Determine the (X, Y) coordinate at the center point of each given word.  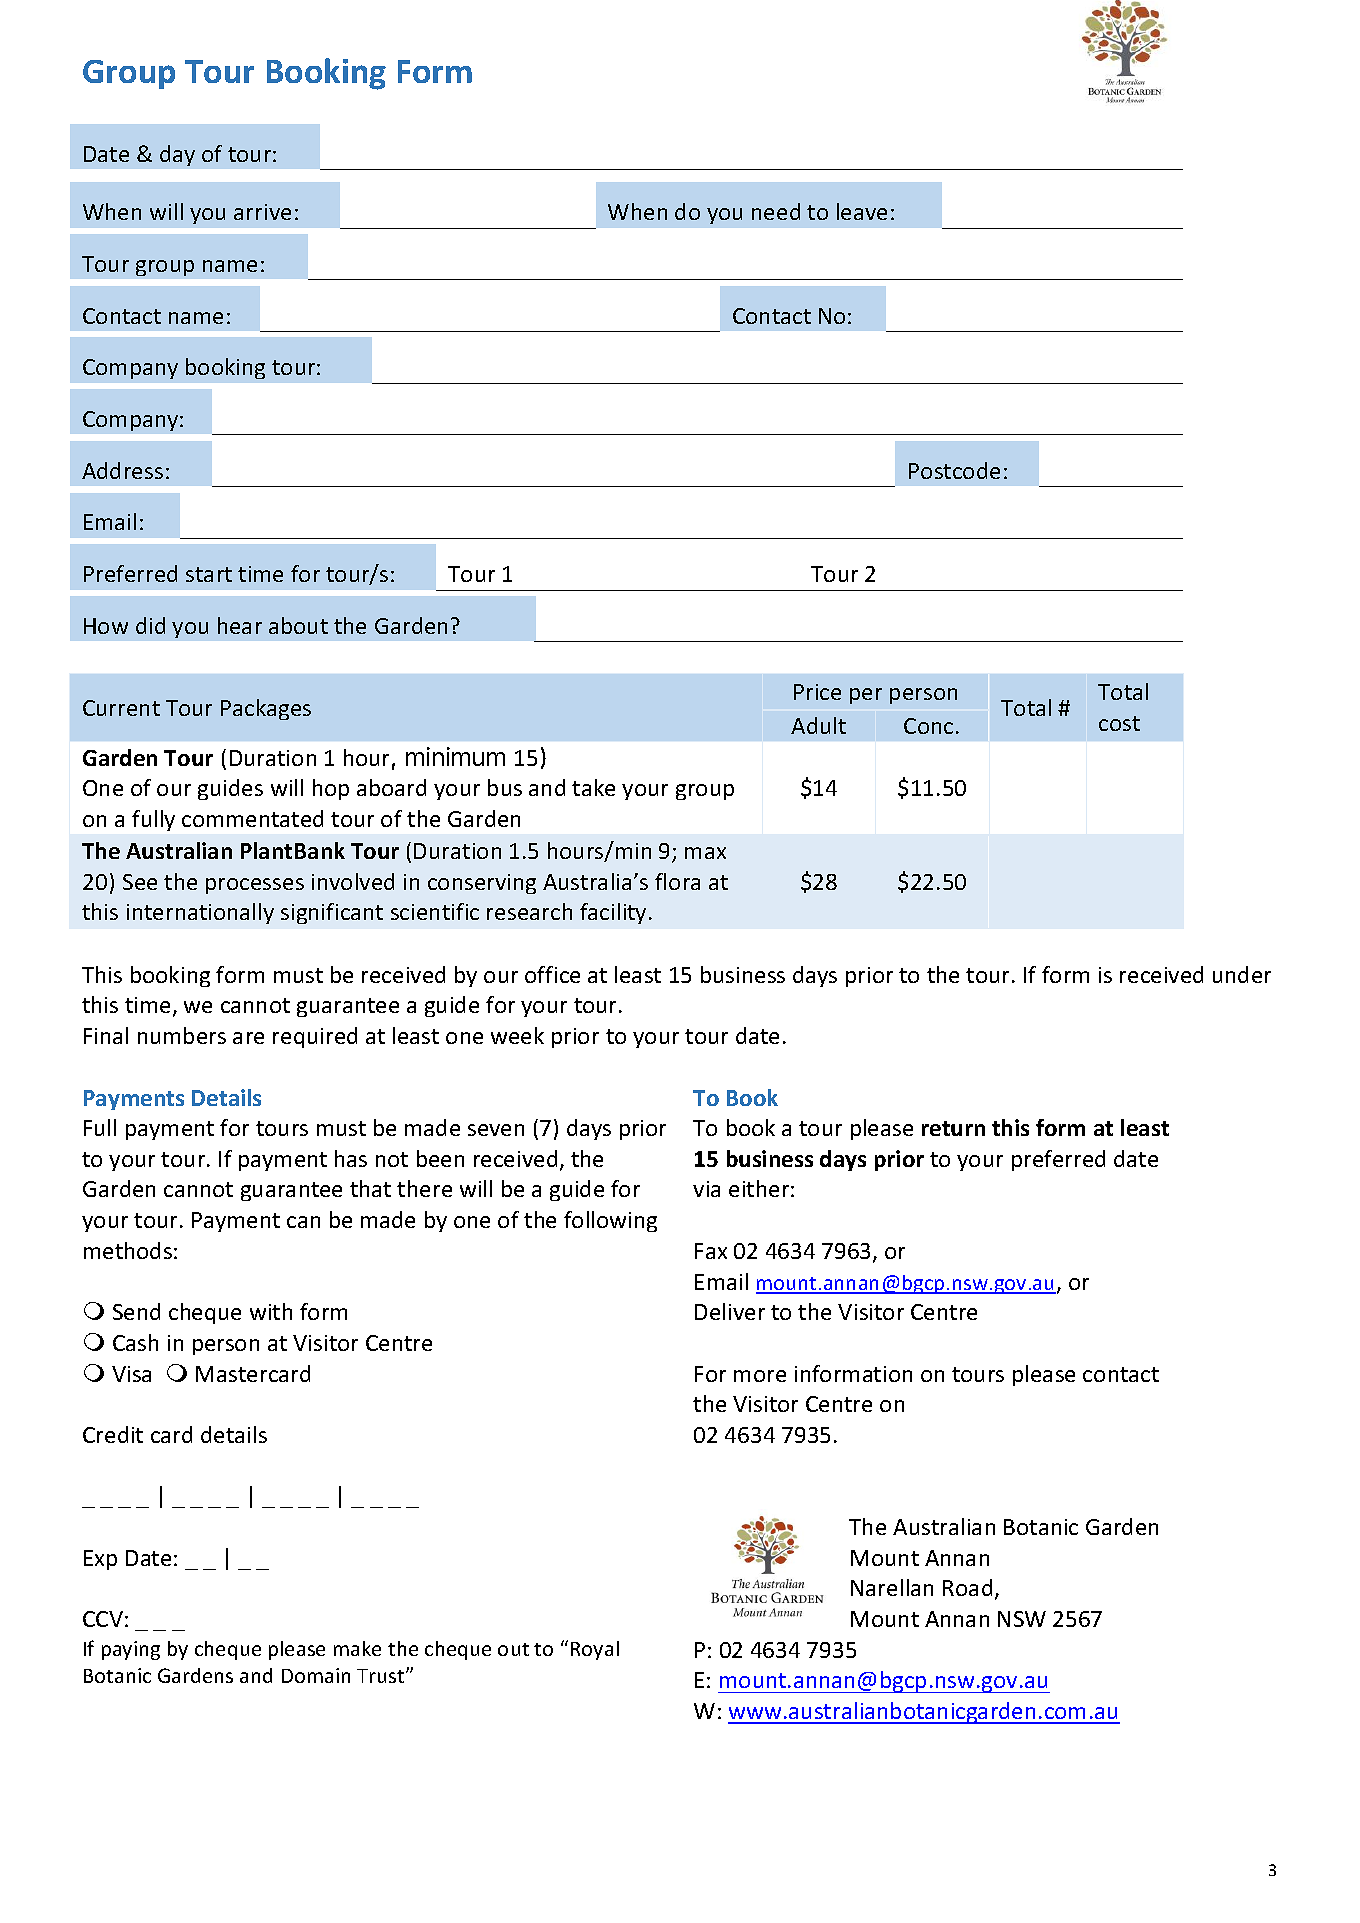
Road (967, 1587)
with (271, 1311)
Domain (316, 1675)
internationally (200, 913)
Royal (595, 1650)
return (953, 1128)
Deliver (730, 1311)
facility (613, 913)
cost (1119, 723)
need (776, 211)
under (1242, 974)
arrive (262, 212)
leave (862, 211)
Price (817, 692)
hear (240, 625)
